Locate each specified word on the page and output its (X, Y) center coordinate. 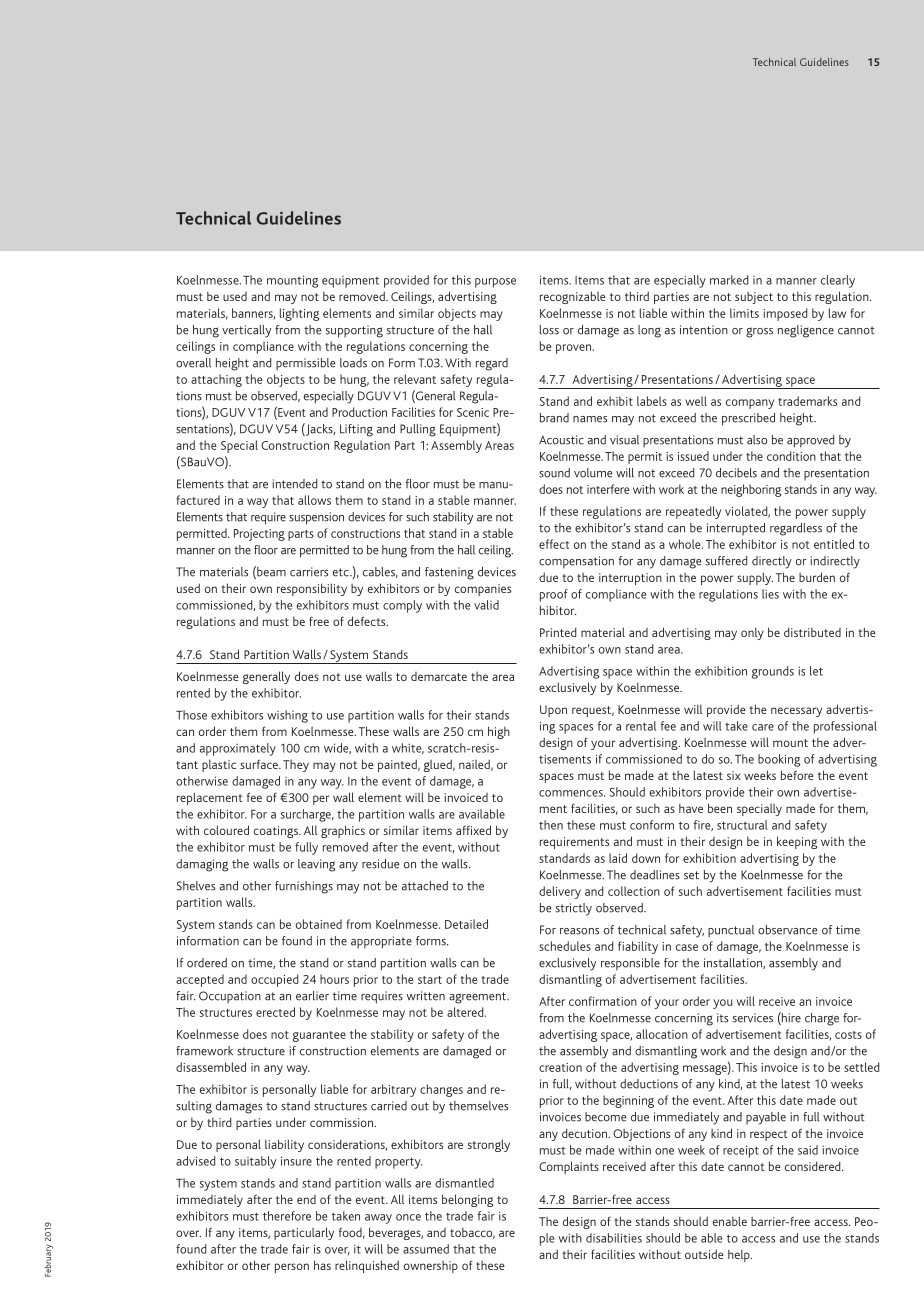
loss (549, 330)
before (797, 775)
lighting (299, 314)
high (499, 732)
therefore (287, 1216)
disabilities (614, 1238)
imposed (785, 314)
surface (260, 764)
